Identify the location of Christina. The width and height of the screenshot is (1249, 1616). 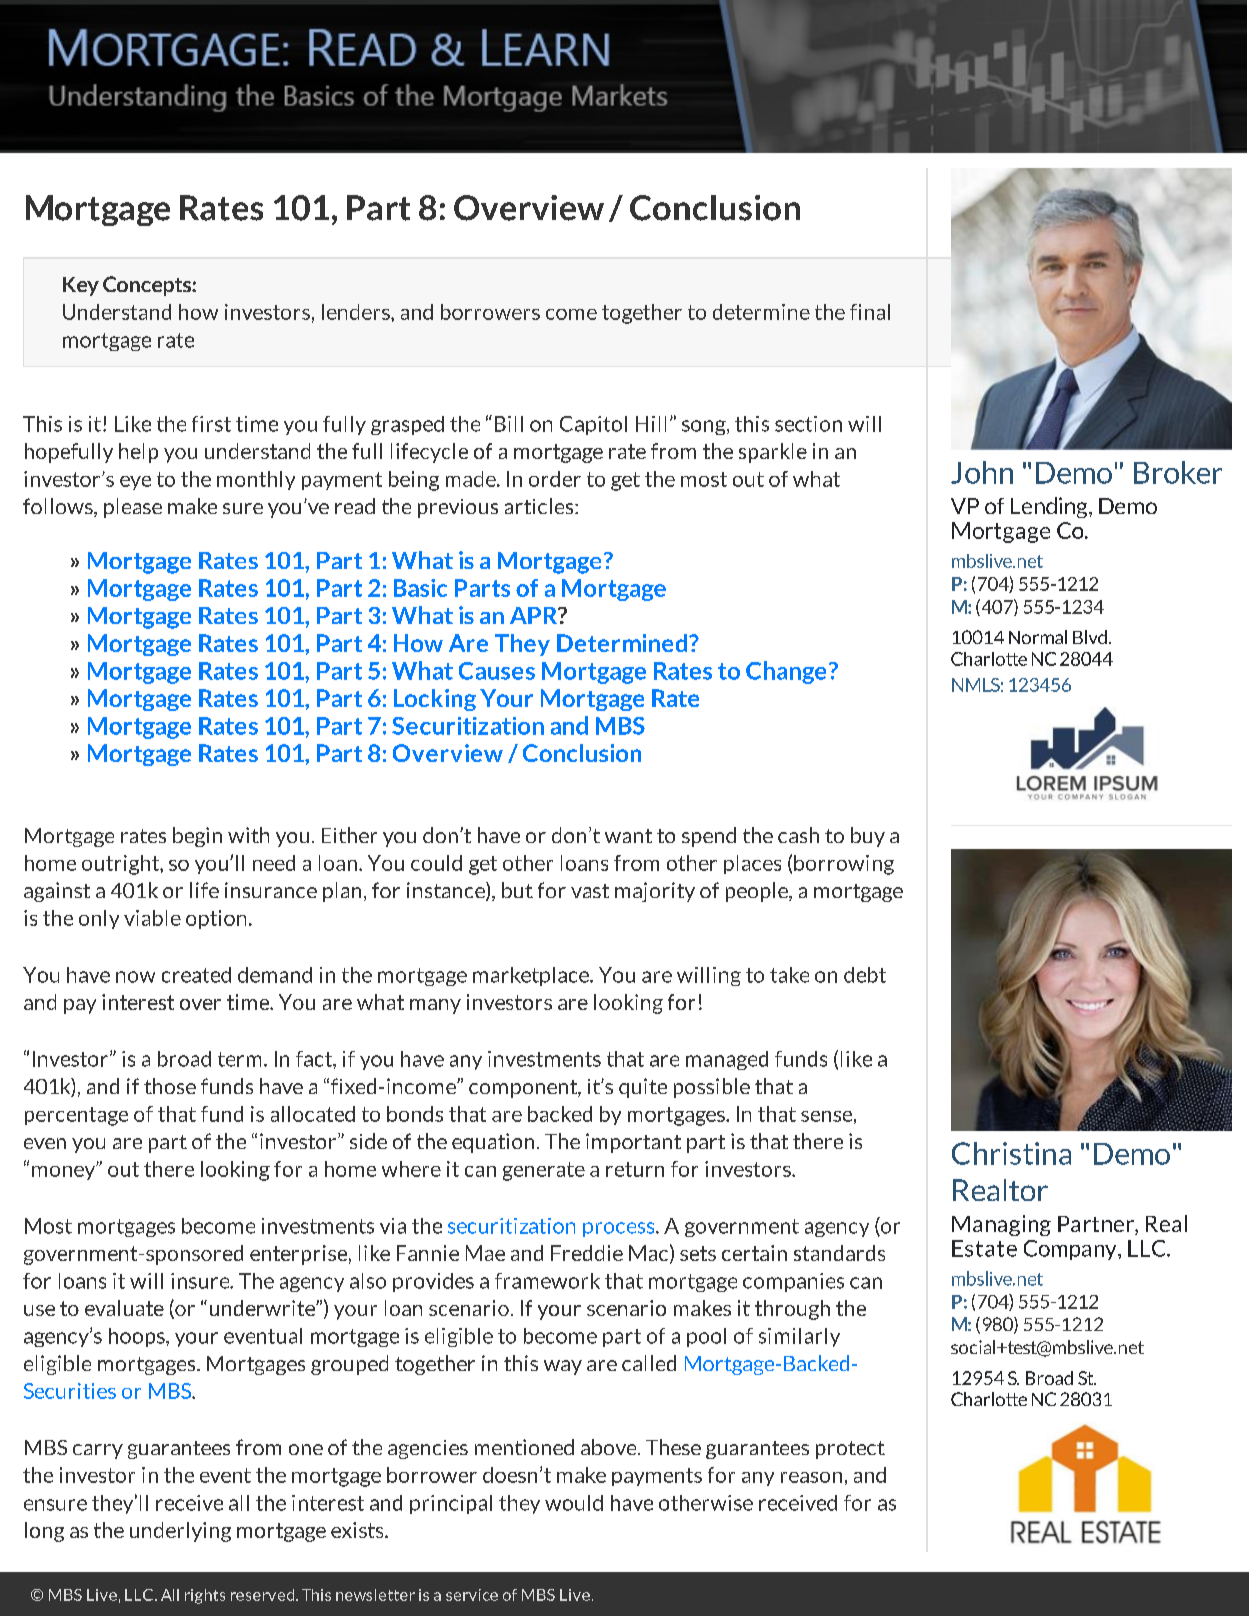
(1011, 1153).
